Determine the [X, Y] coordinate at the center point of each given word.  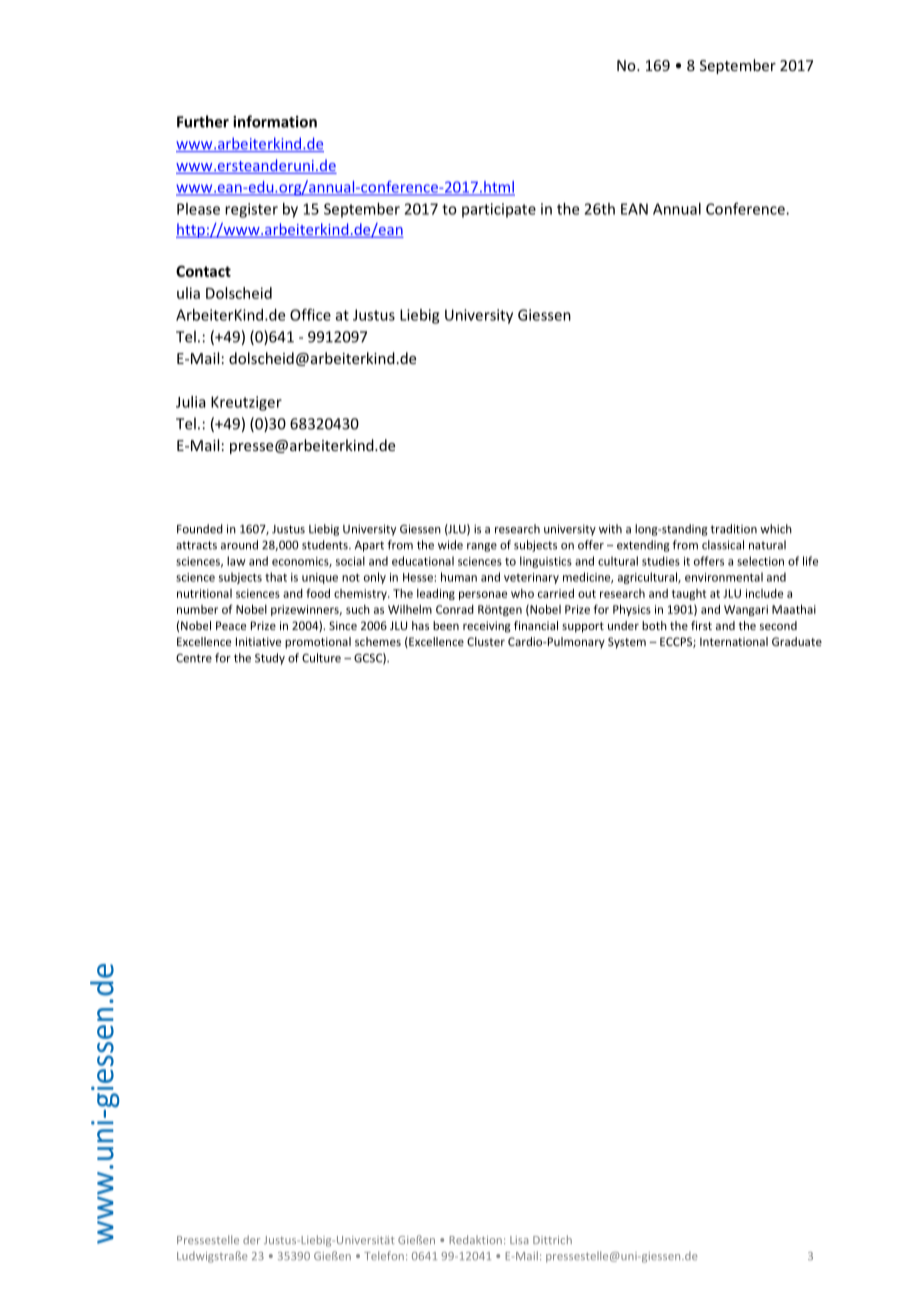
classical [723, 545]
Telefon [384, 1255]
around [239, 545]
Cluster [486, 641]
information [275, 121]
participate [499, 210]
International [734, 641]
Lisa [519, 1240]
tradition [733, 529]
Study [270, 659]
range [482, 547]
